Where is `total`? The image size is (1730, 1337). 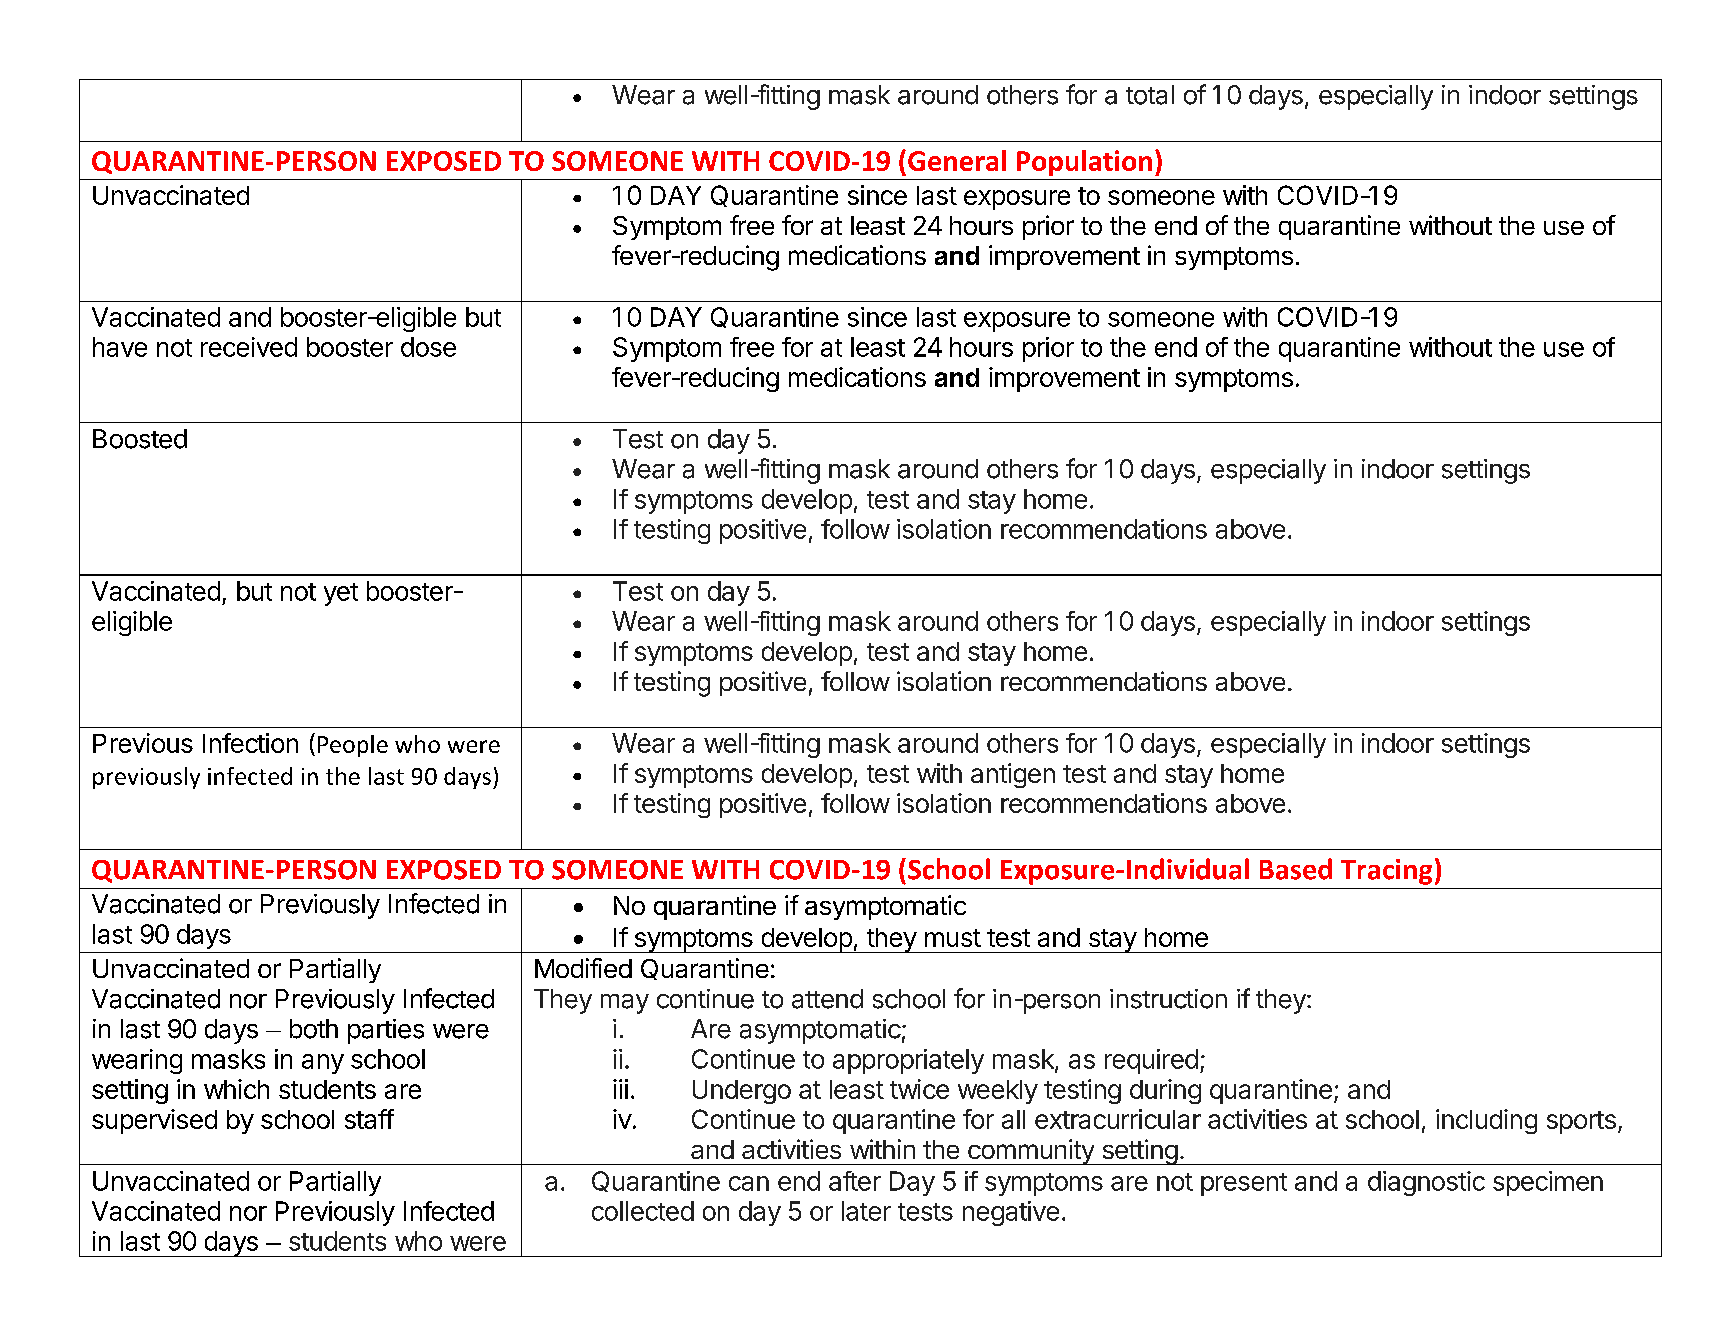
total is located at coordinates (1150, 95).
